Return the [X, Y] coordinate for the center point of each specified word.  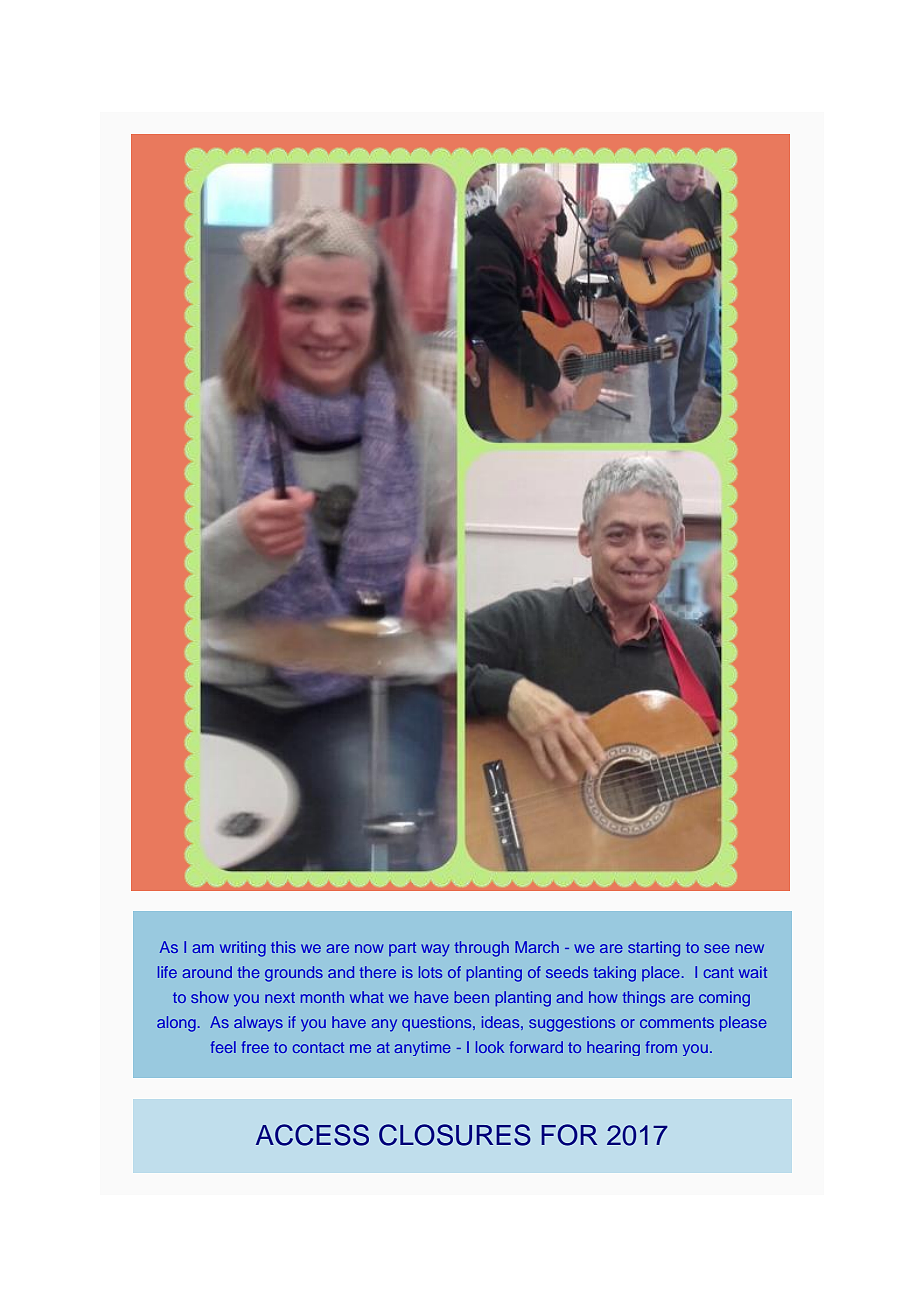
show [210, 997]
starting [654, 949]
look [490, 1047]
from [661, 1047]
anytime [422, 1048]
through [482, 949]
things [644, 999]
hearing [613, 1048]
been [471, 997]
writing [243, 949]
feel [223, 1047]
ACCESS [312, 1135]
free [255, 1047]
